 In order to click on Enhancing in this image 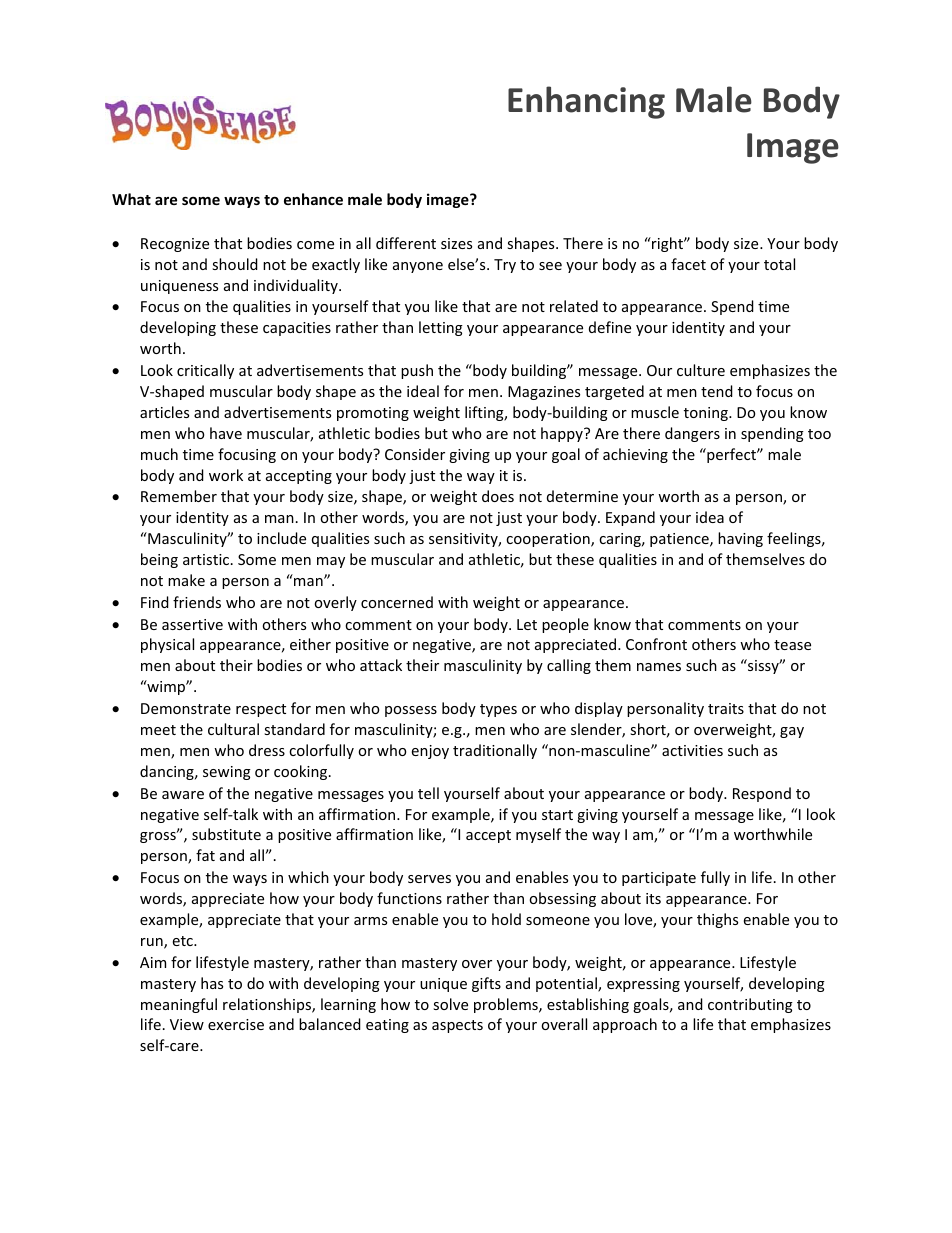, I will do `click(586, 102)`.
